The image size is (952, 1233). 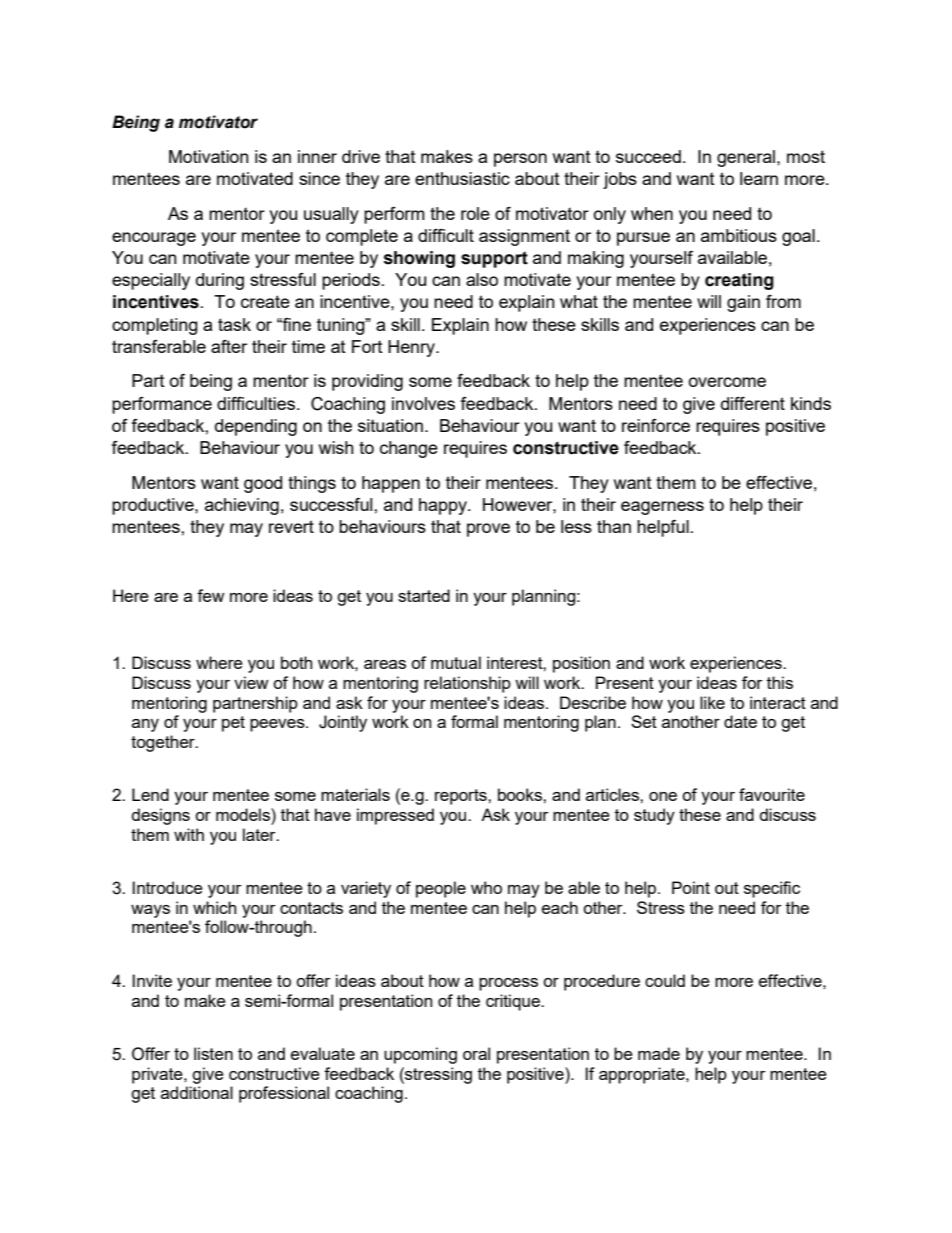 What do you see at coordinates (456, 662) in the screenshot?
I see `mutual` at bounding box center [456, 662].
